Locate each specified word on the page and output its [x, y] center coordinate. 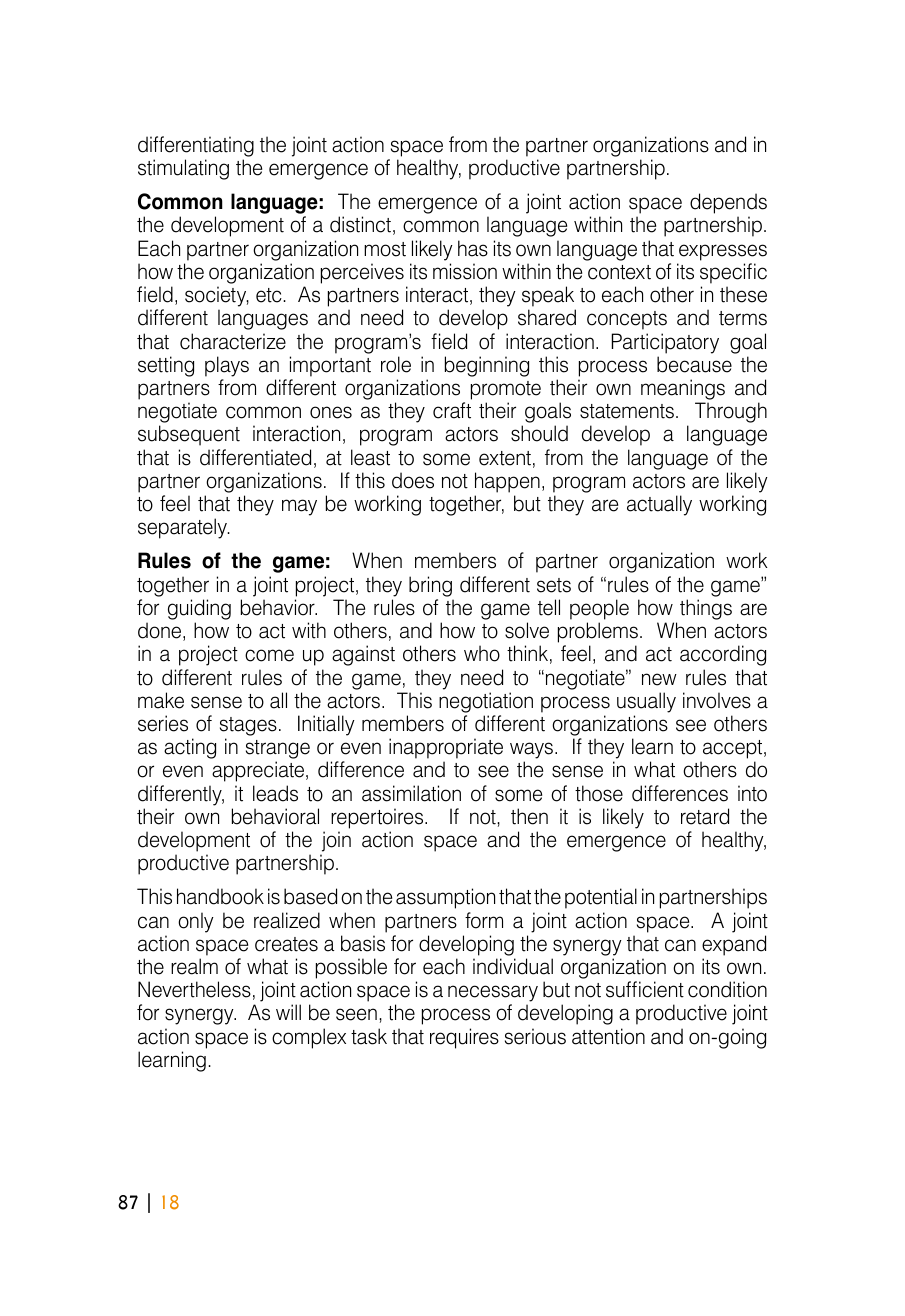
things [706, 609]
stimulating [183, 169]
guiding [199, 609]
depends [728, 205]
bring [430, 586]
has [473, 248]
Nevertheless [194, 989]
